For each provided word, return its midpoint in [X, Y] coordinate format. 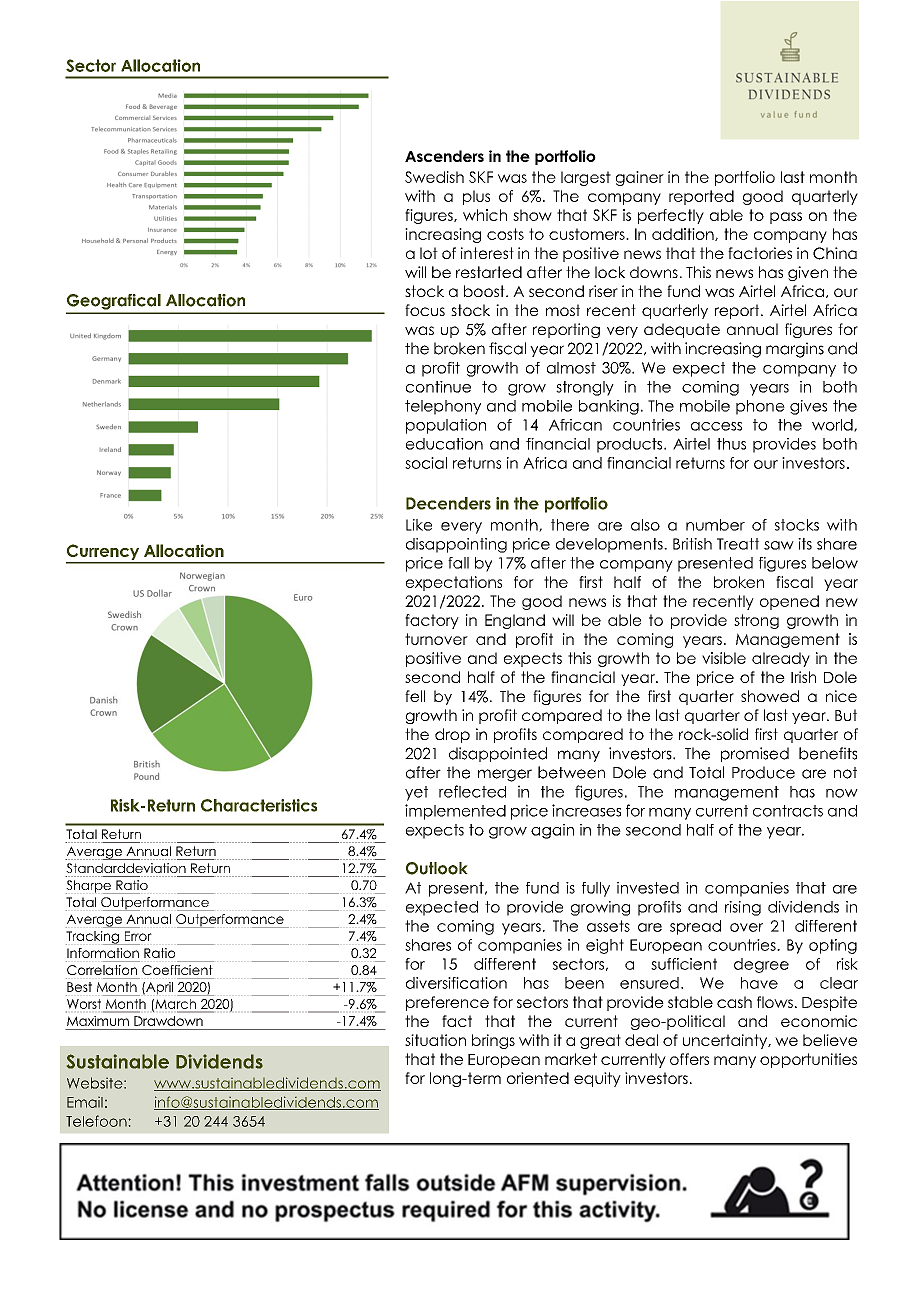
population [446, 426]
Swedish [434, 177]
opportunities [808, 1060]
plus [476, 197]
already [781, 659]
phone [760, 407]
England [515, 621]
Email [85, 1102]
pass [786, 218]
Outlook [437, 868]
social [426, 463]
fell [415, 696]
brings [493, 1041]
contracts [788, 811]
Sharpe [89, 887]
